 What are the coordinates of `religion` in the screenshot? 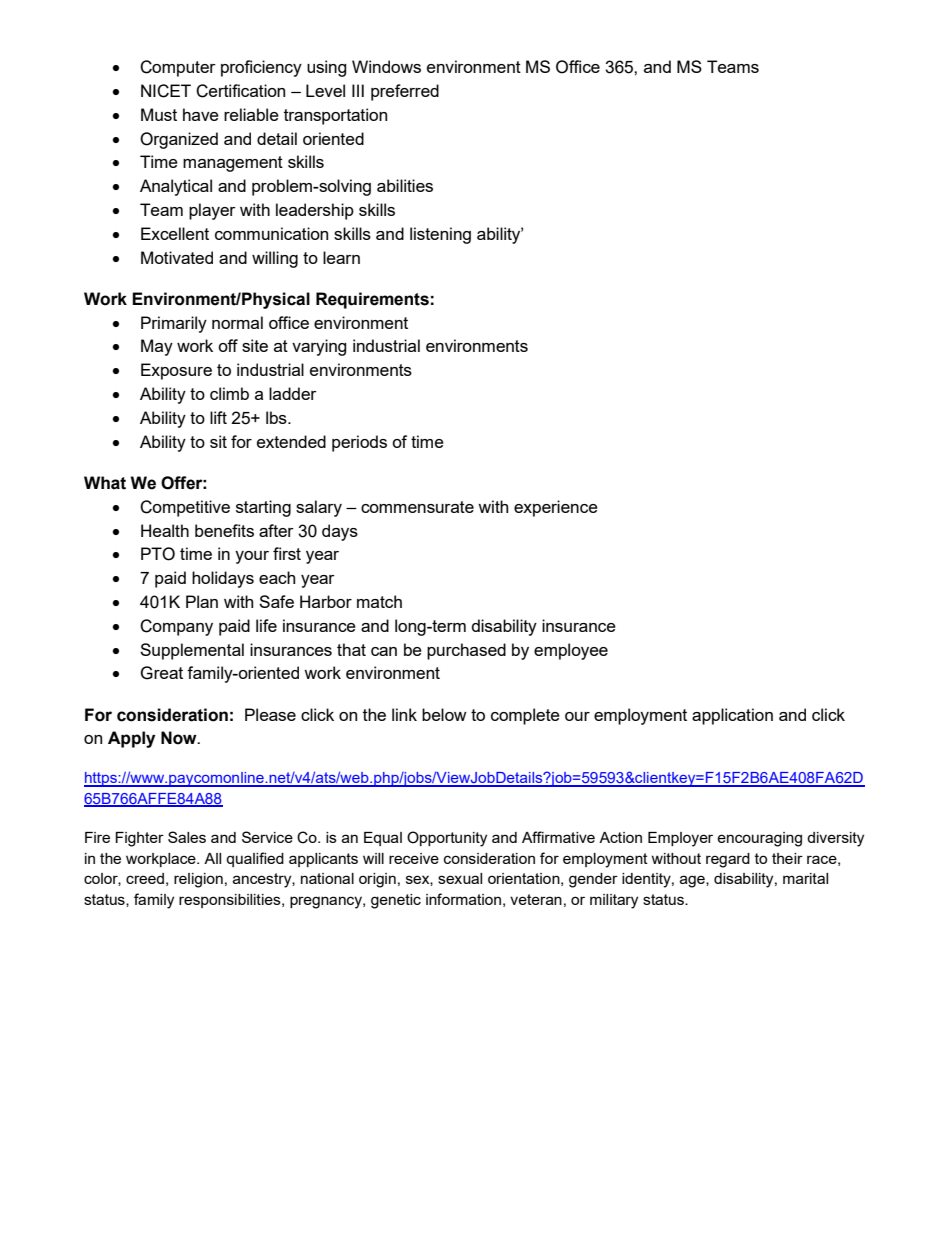 It's located at (198, 880).
